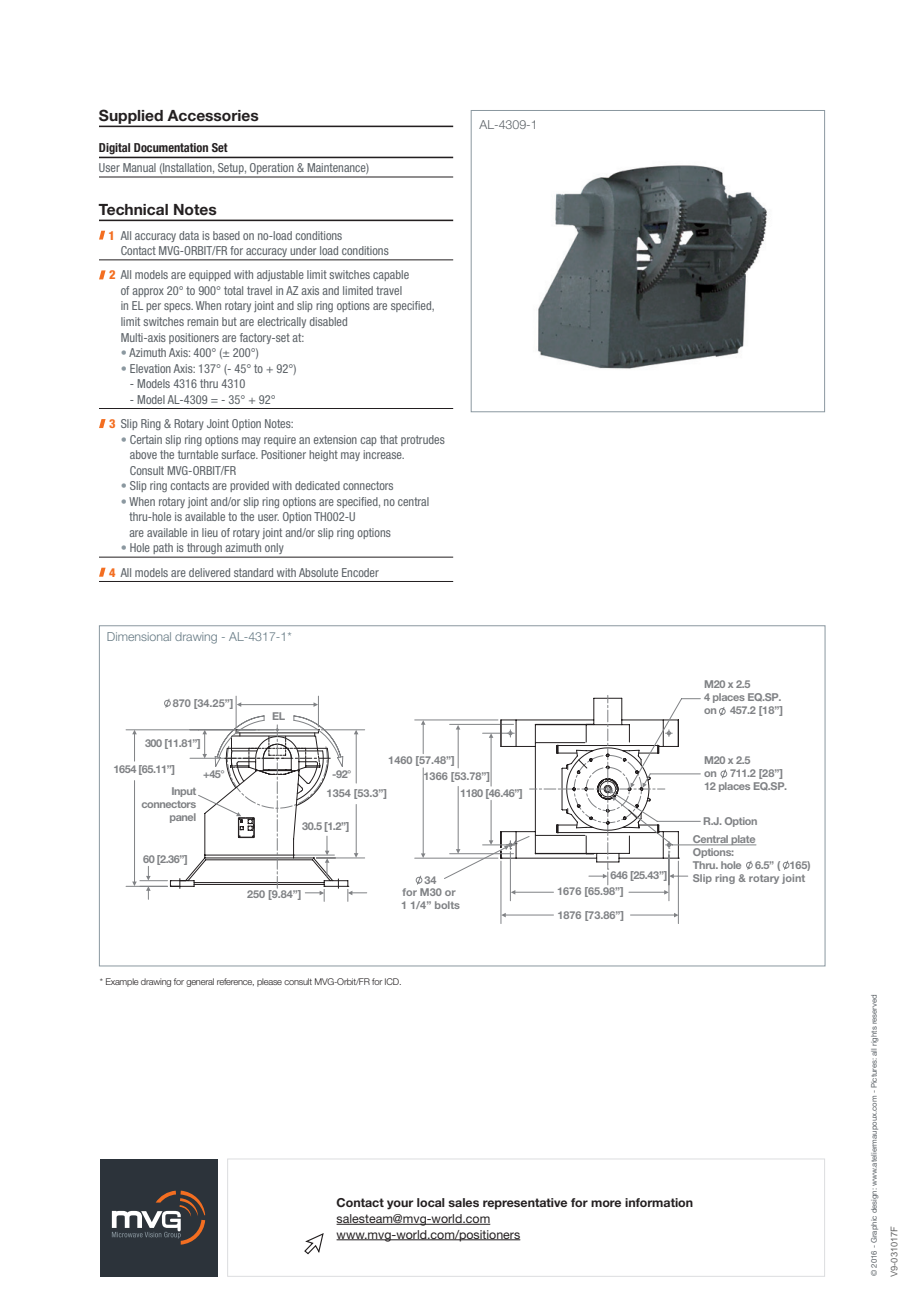 This document has width=924, height=1308. What do you see at coordinates (198, 454) in the document?
I see `turntable` at bounding box center [198, 454].
